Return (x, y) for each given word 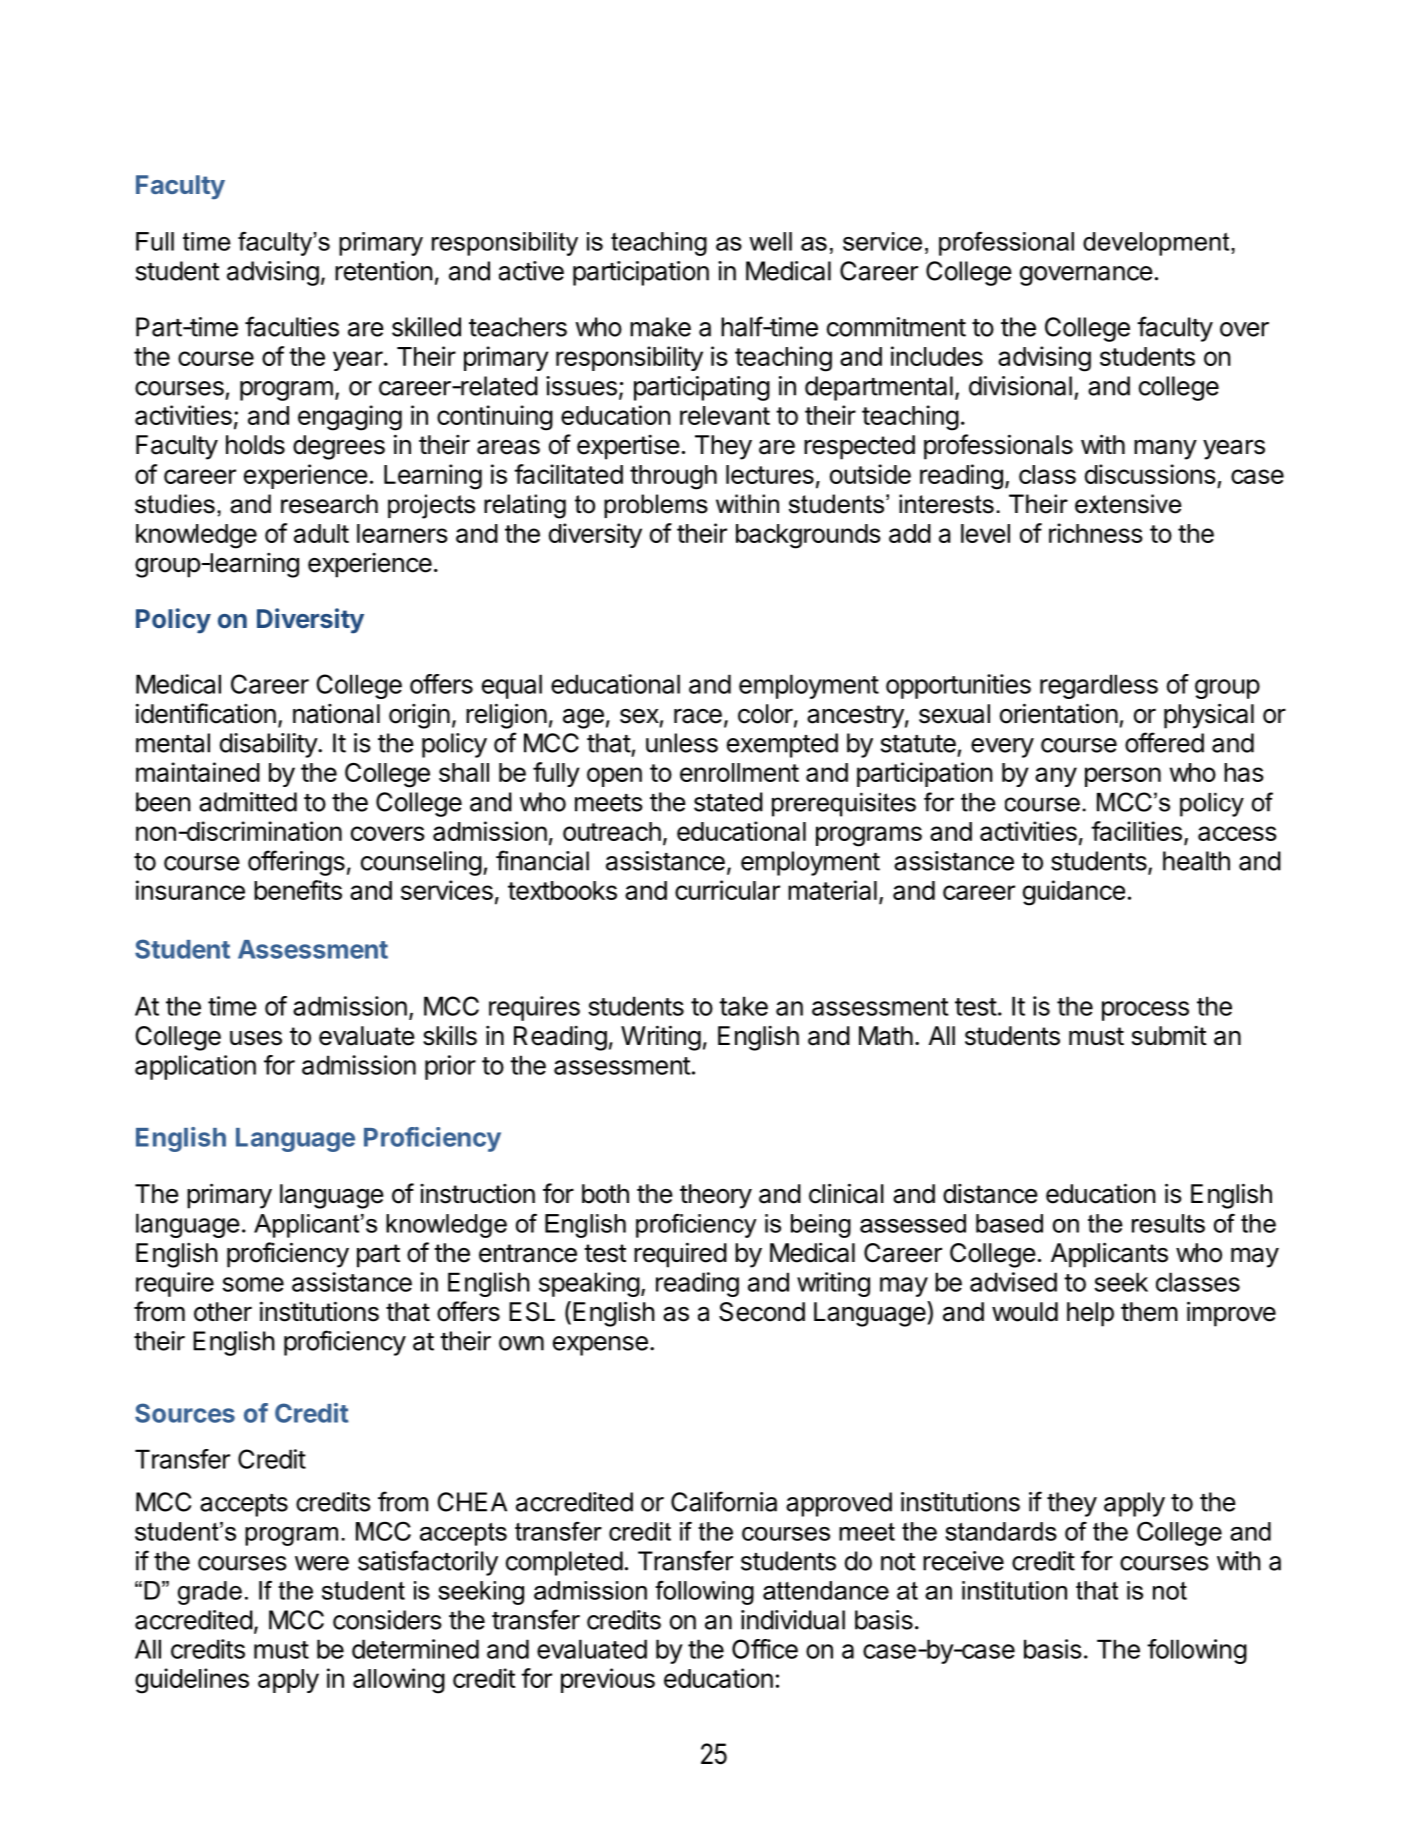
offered (1164, 742)
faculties (292, 326)
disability (269, 745)
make (660, 327)
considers (387, 1620)
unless (682, 743)
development (1157, 244)
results (1168, 1223)
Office (765, 1649)
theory (716, 1196)
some (253, 1284)
